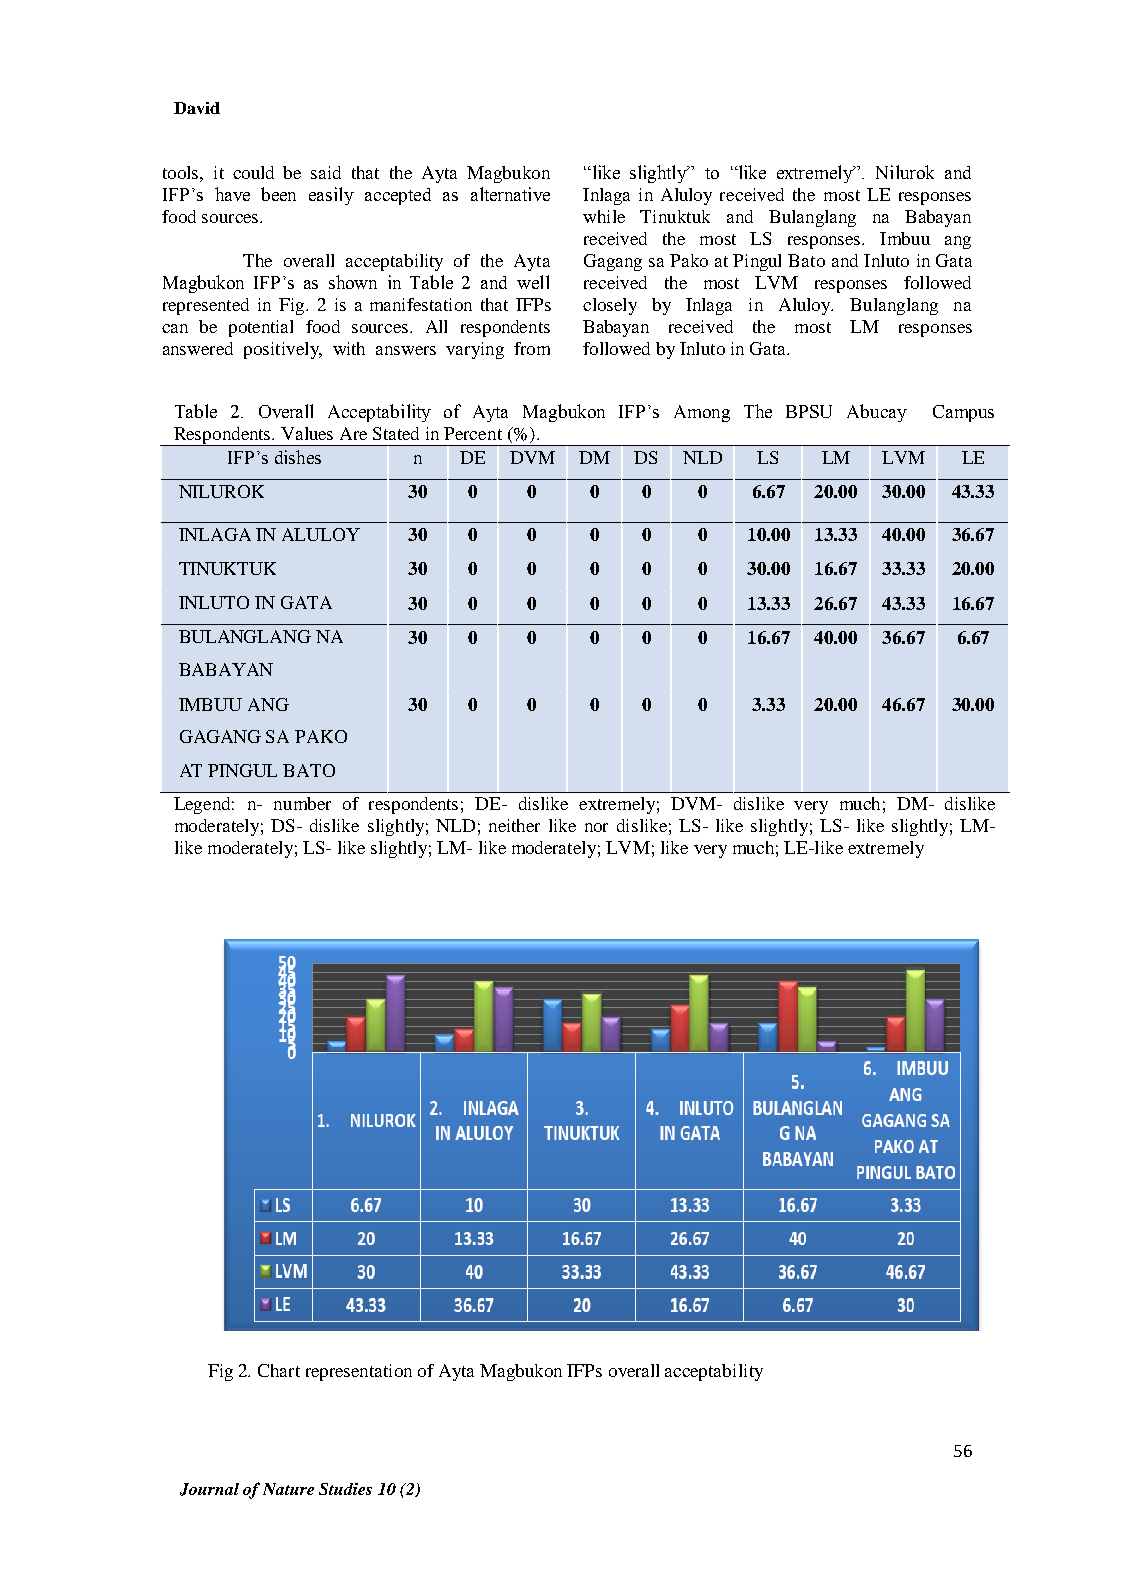  What do you see at coordinates (298, 457) in the image?
I see `dishes` at bounding box center [298, 457].
